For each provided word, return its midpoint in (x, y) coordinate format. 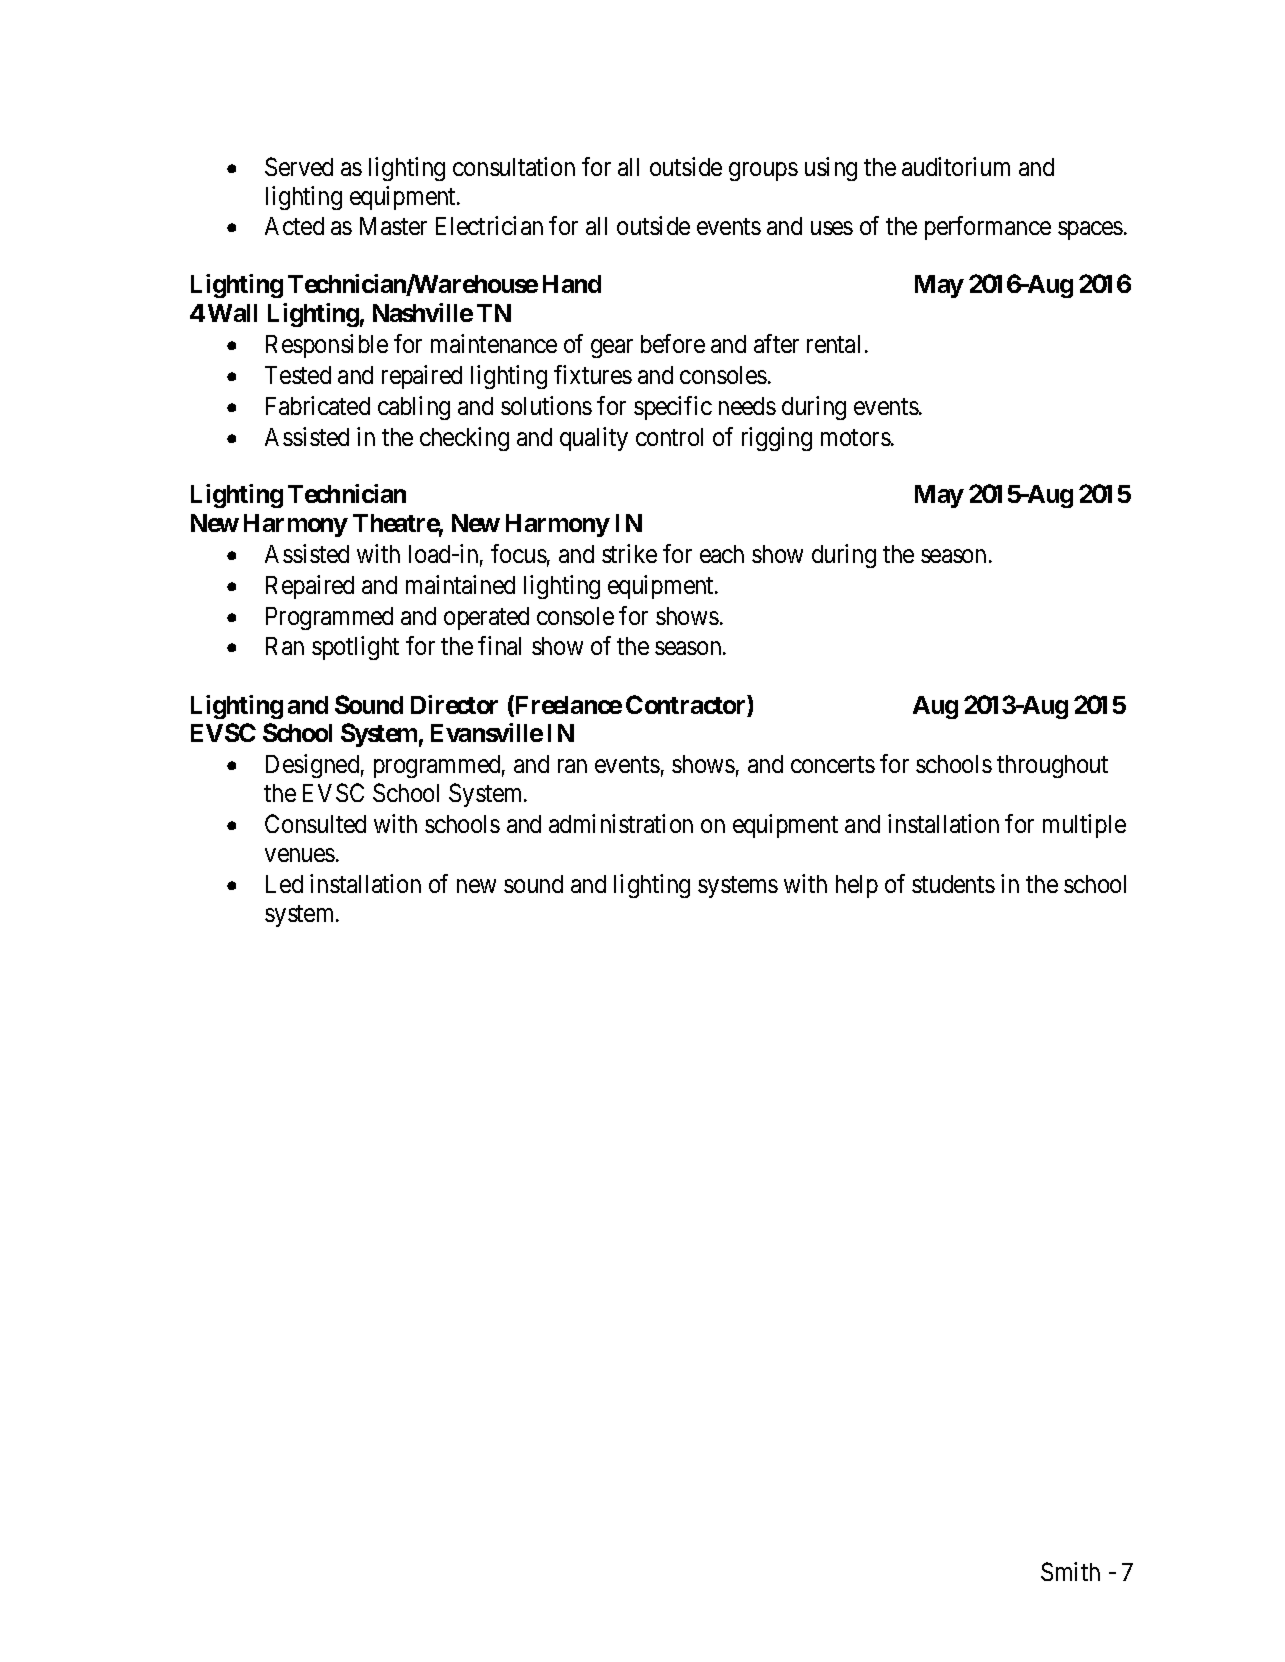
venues (300, 855)
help (857, 886)
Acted (294, 226)
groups (763, 171)
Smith (1070, 1571)
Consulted (315, 823)
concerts (833, 765)
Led (284, 884)
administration (621, 823)
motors (856, 437)
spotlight (355, 648)
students (953, 884)
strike (629, 553)
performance (988, 228)
